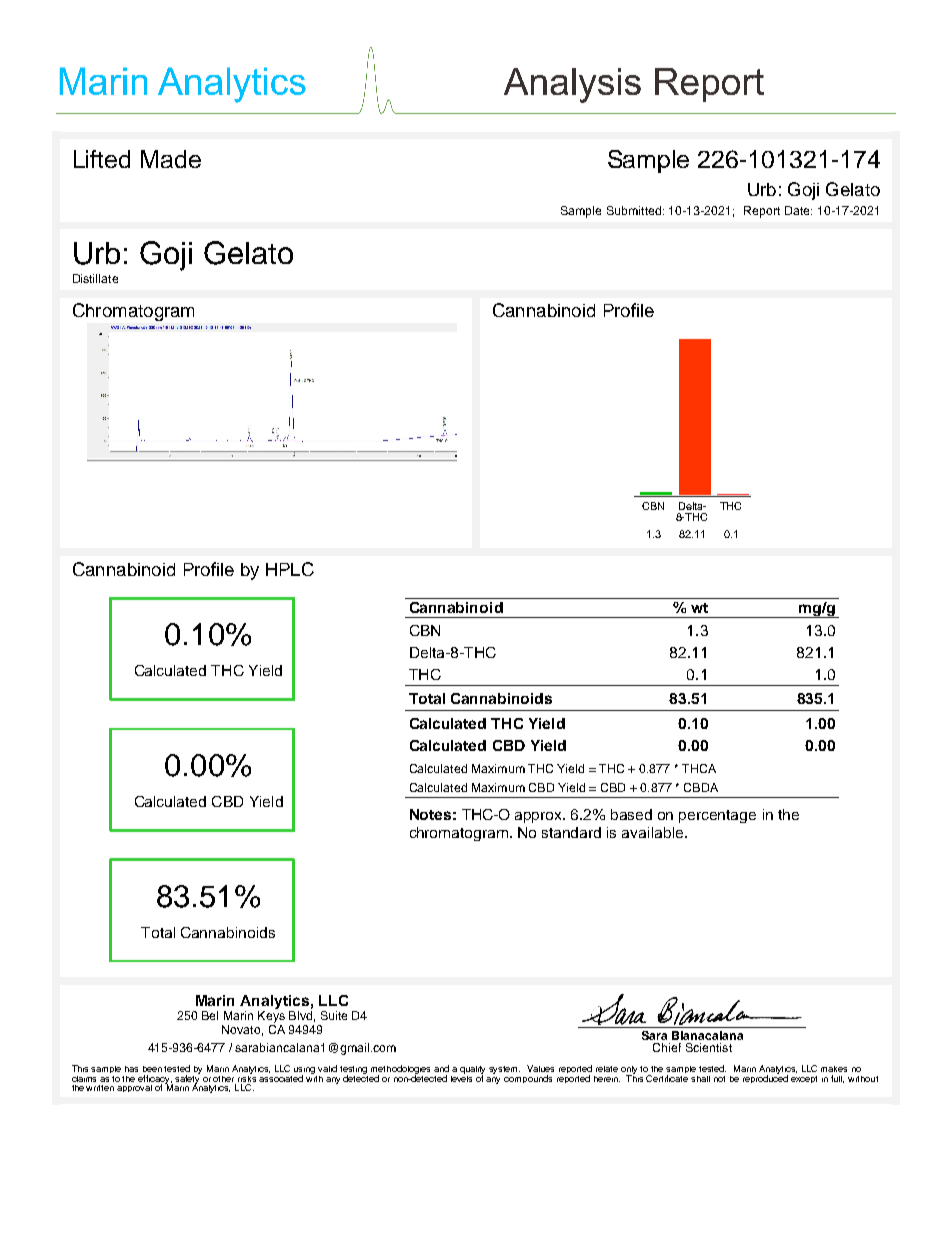  What do you see at coordinates (699, 768) in the image?
I see `THCA` at bounding box center [699, 768].
